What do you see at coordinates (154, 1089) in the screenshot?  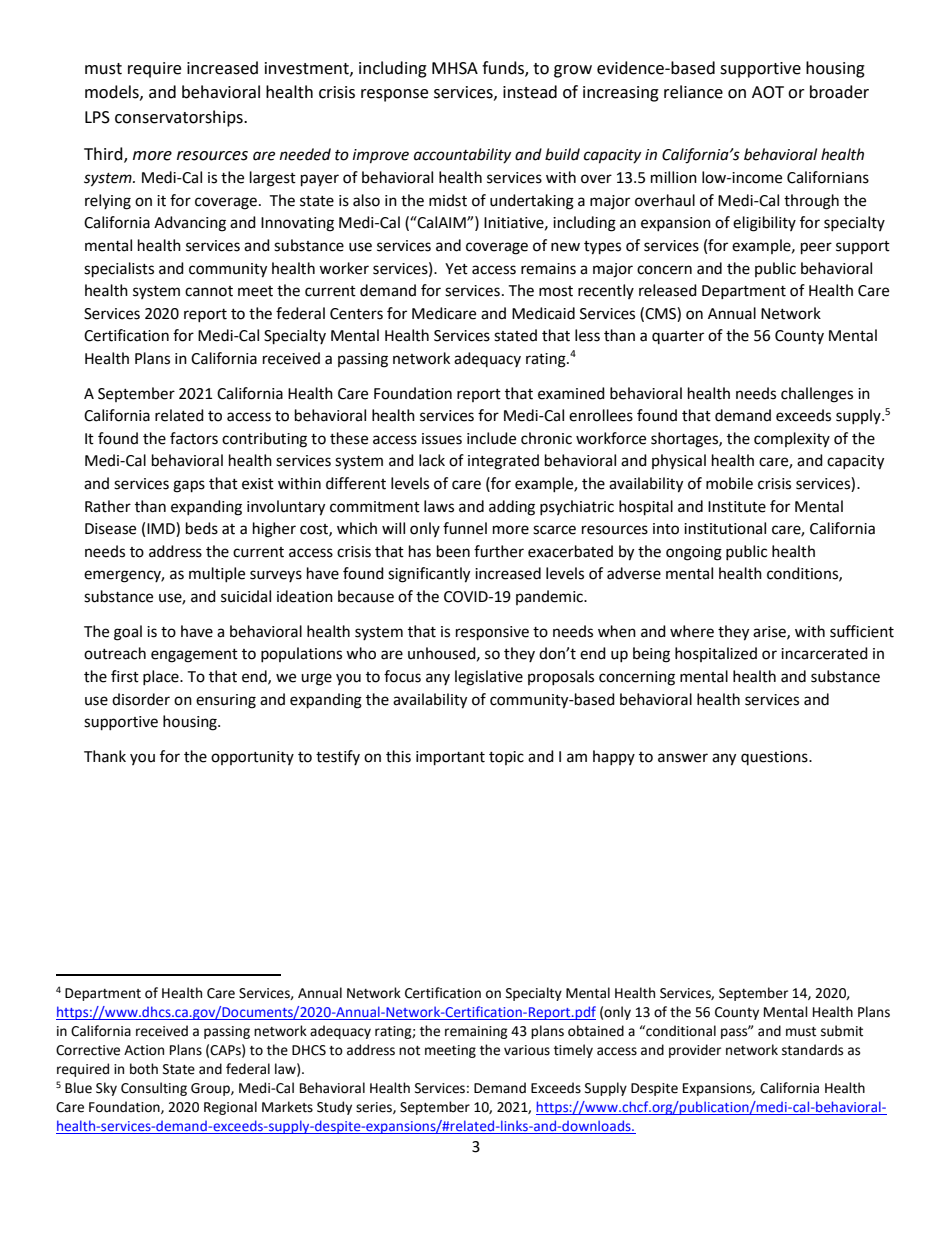 I see `Consulting` at bounding box center [154, 1089].
